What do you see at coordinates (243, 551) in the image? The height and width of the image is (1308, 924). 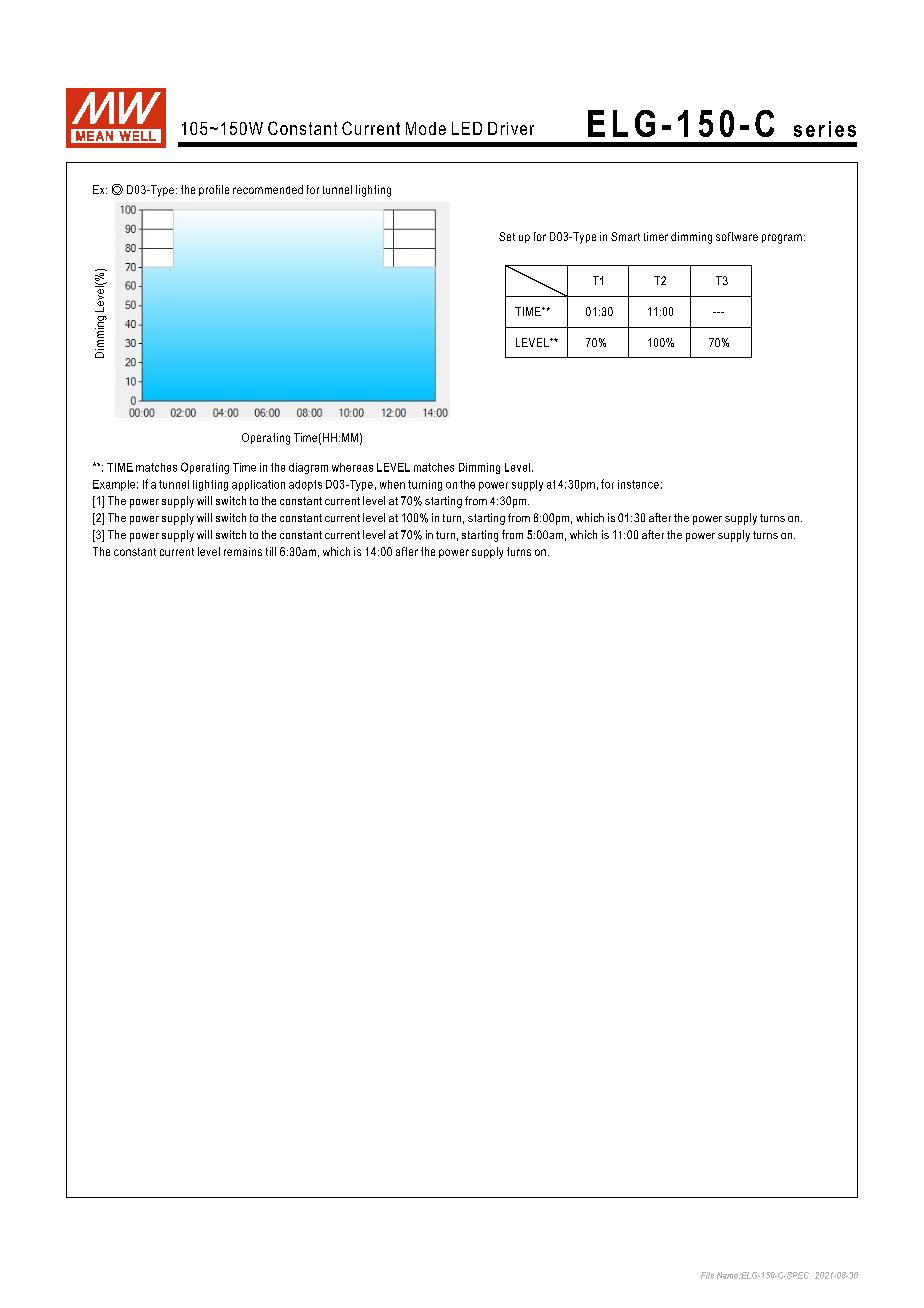 I see `remains` at bounding box center [243, 551].
